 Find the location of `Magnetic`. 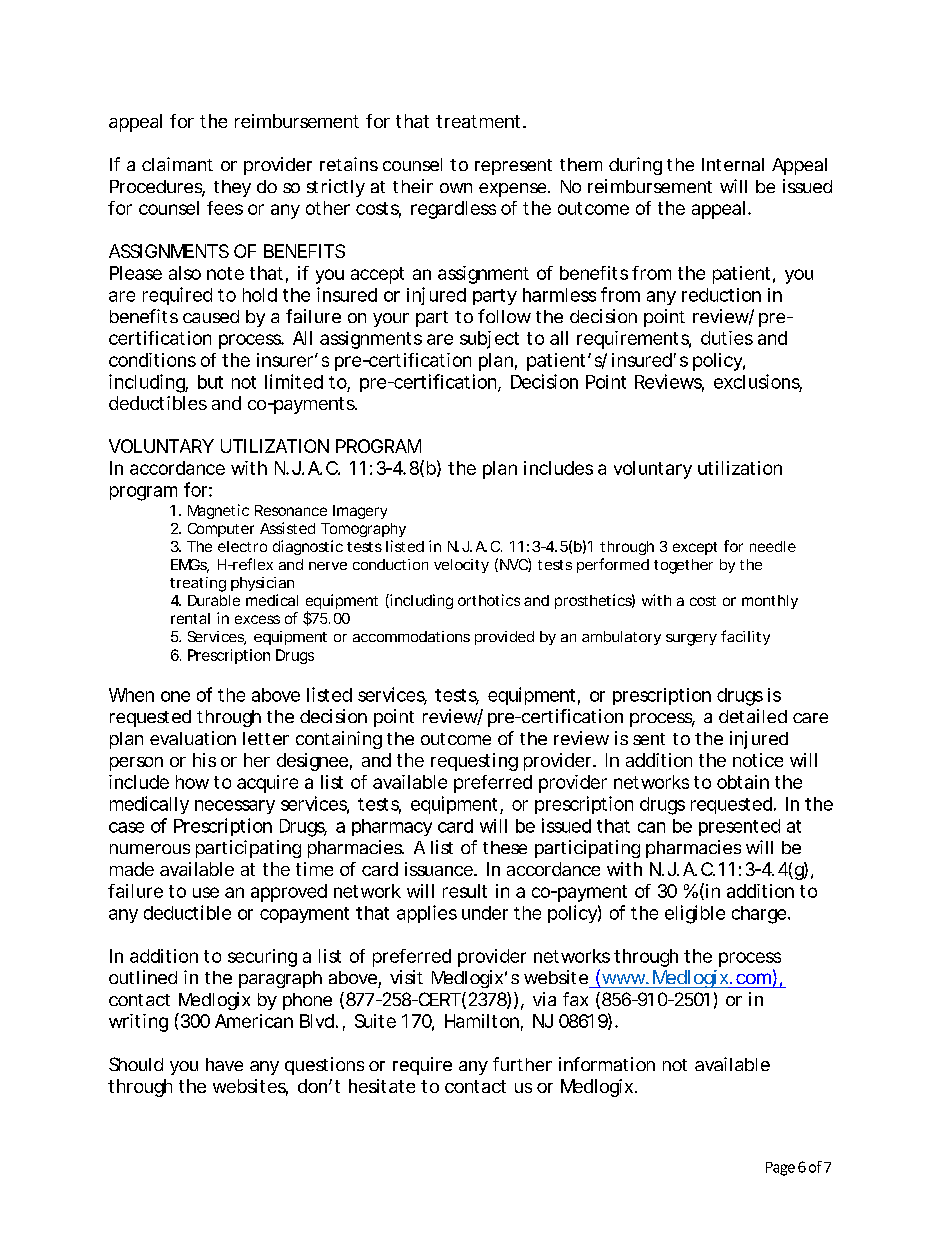

Magnetic is located at coordinates (218, 511).
